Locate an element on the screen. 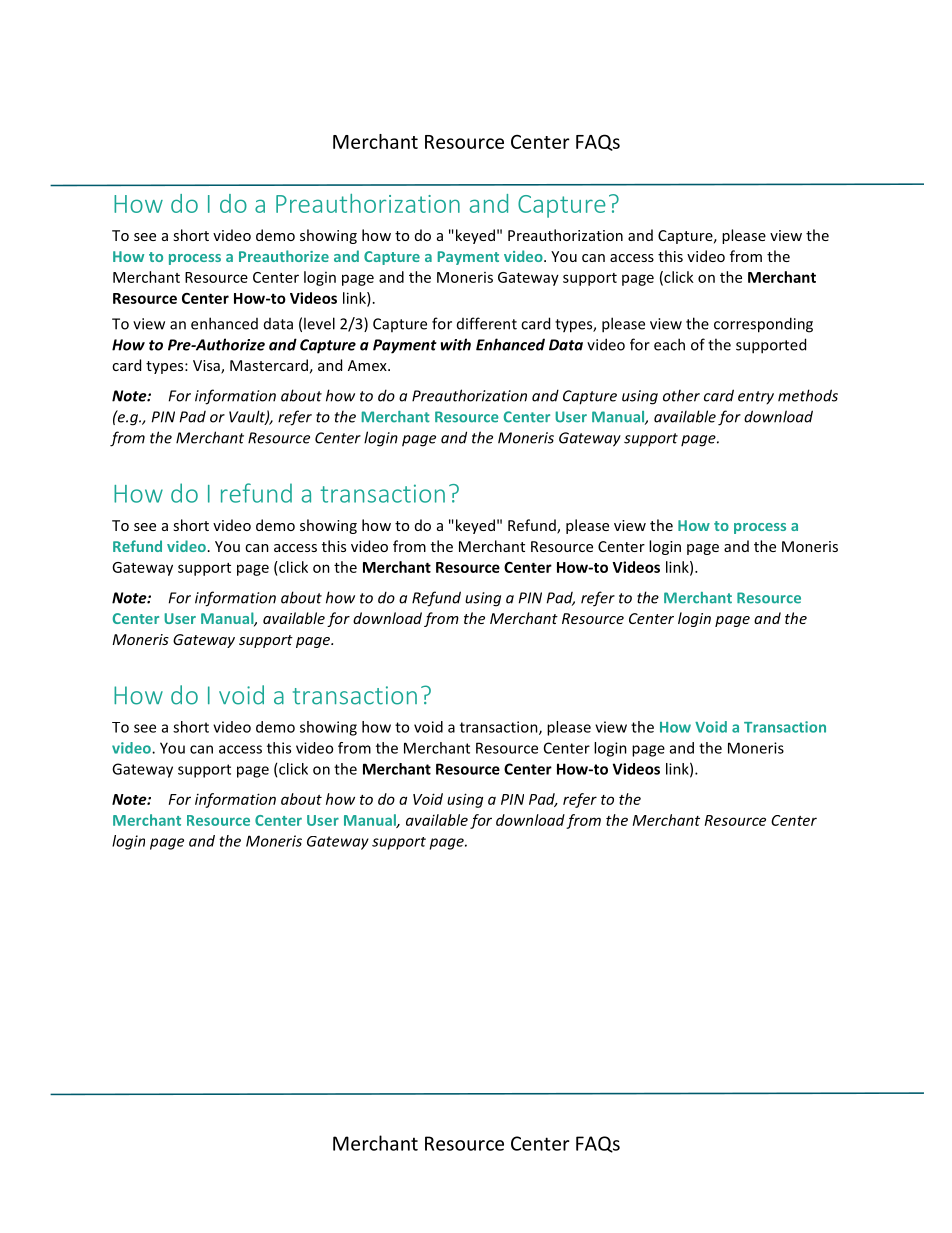  entry is located at coordinates (756, 398).
